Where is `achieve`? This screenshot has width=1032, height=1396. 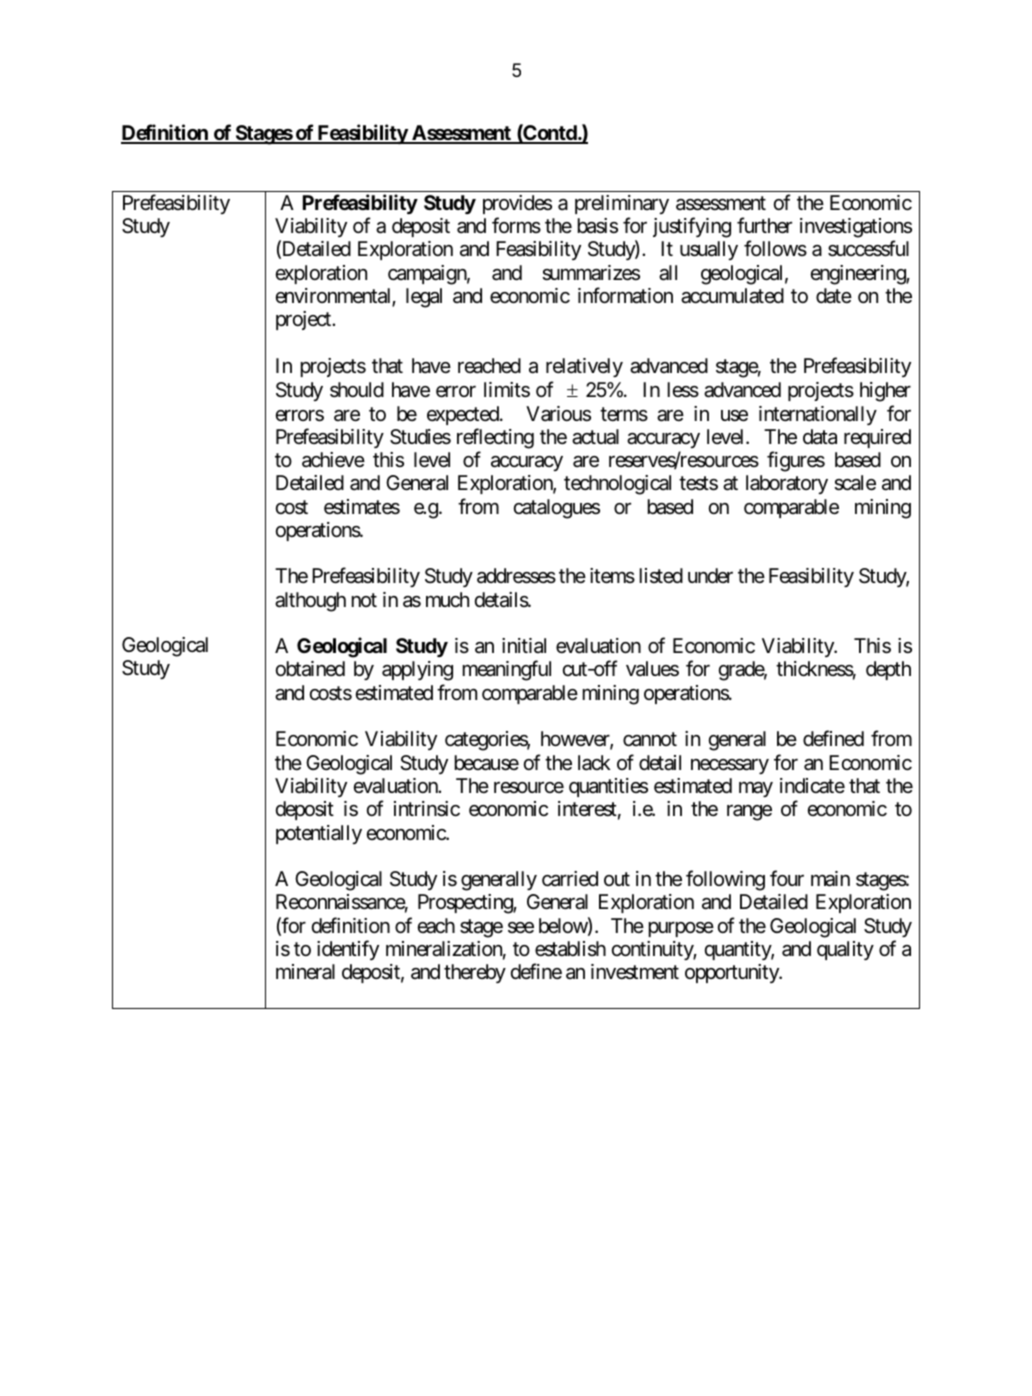 achieve is located at coordinates (333, 460).
